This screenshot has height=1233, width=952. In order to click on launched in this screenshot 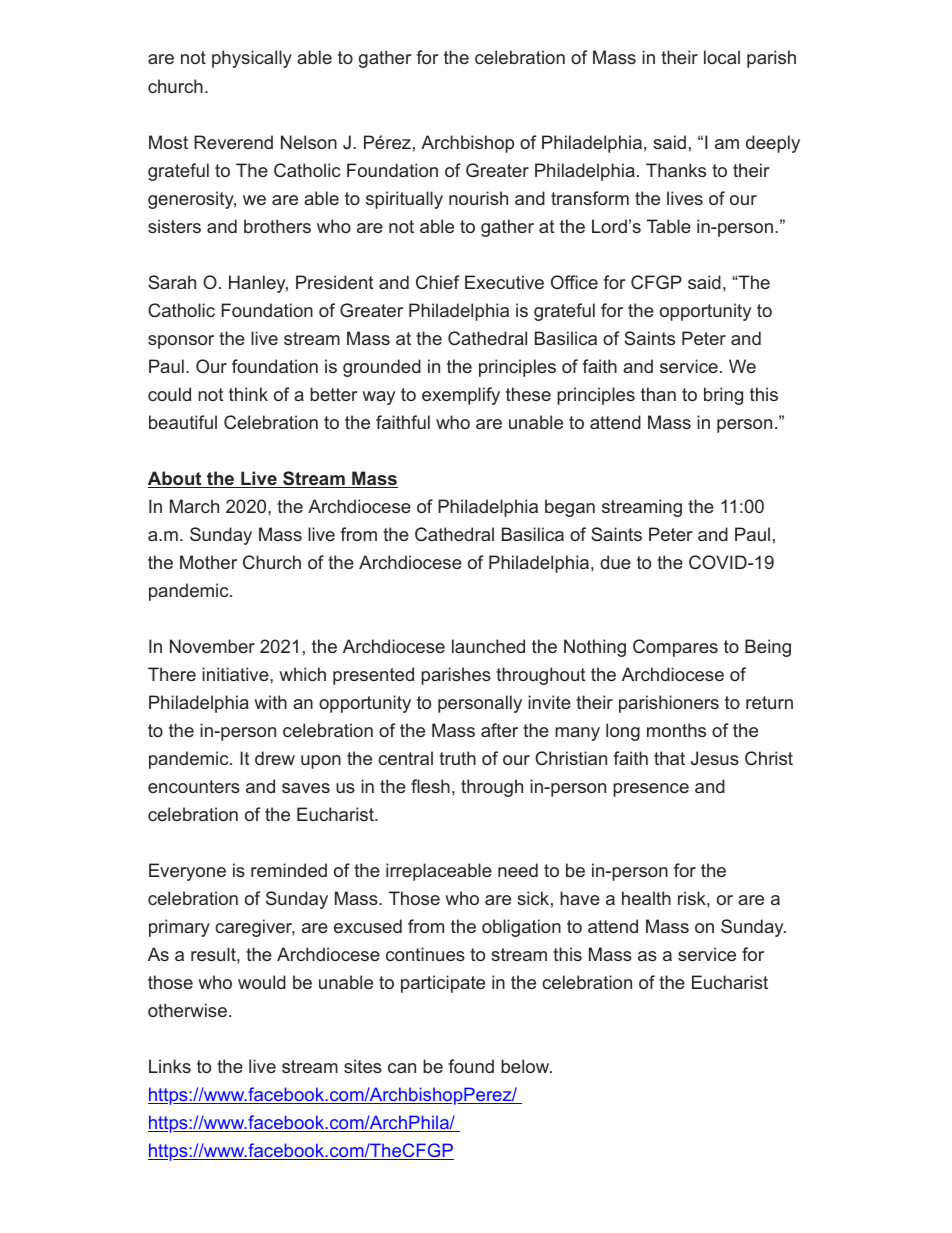, I will do `click(488, 646)`.
